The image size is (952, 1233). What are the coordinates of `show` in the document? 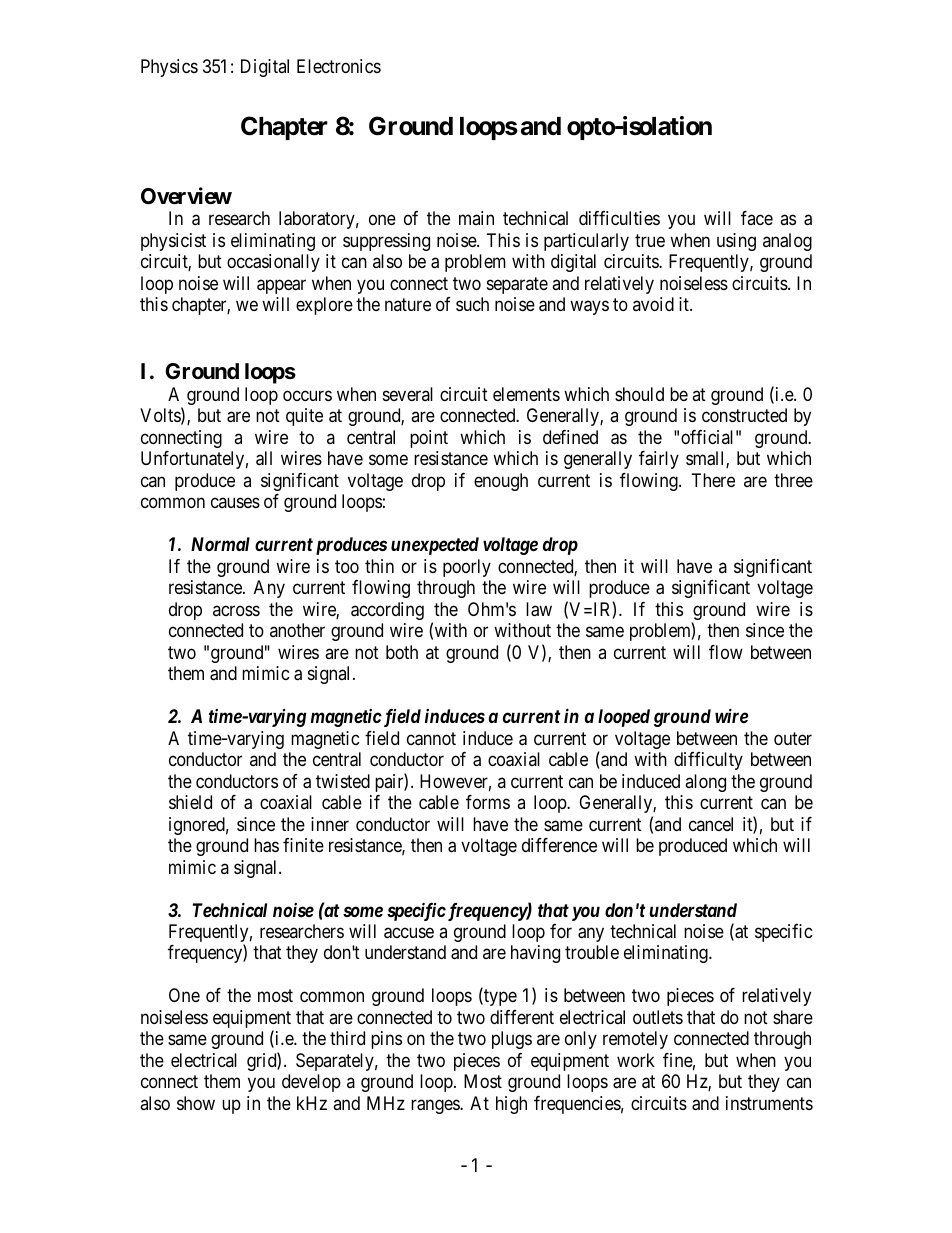 It's located at (196, 1103).
